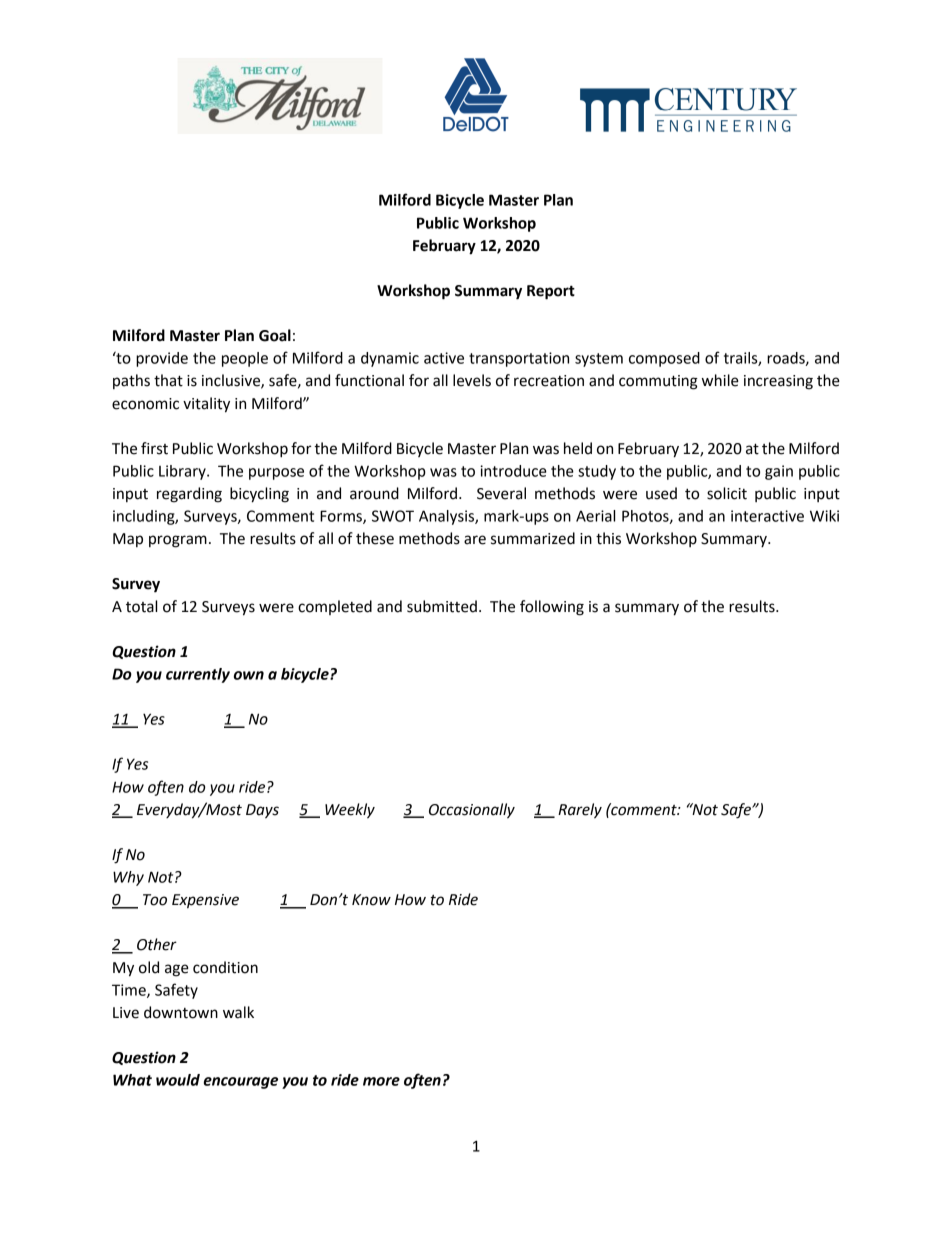 This page has width=952, height=1233. What do you see at coordinates (551, 292) in the page?
I see `Report` at bounding box center [551, 292].
